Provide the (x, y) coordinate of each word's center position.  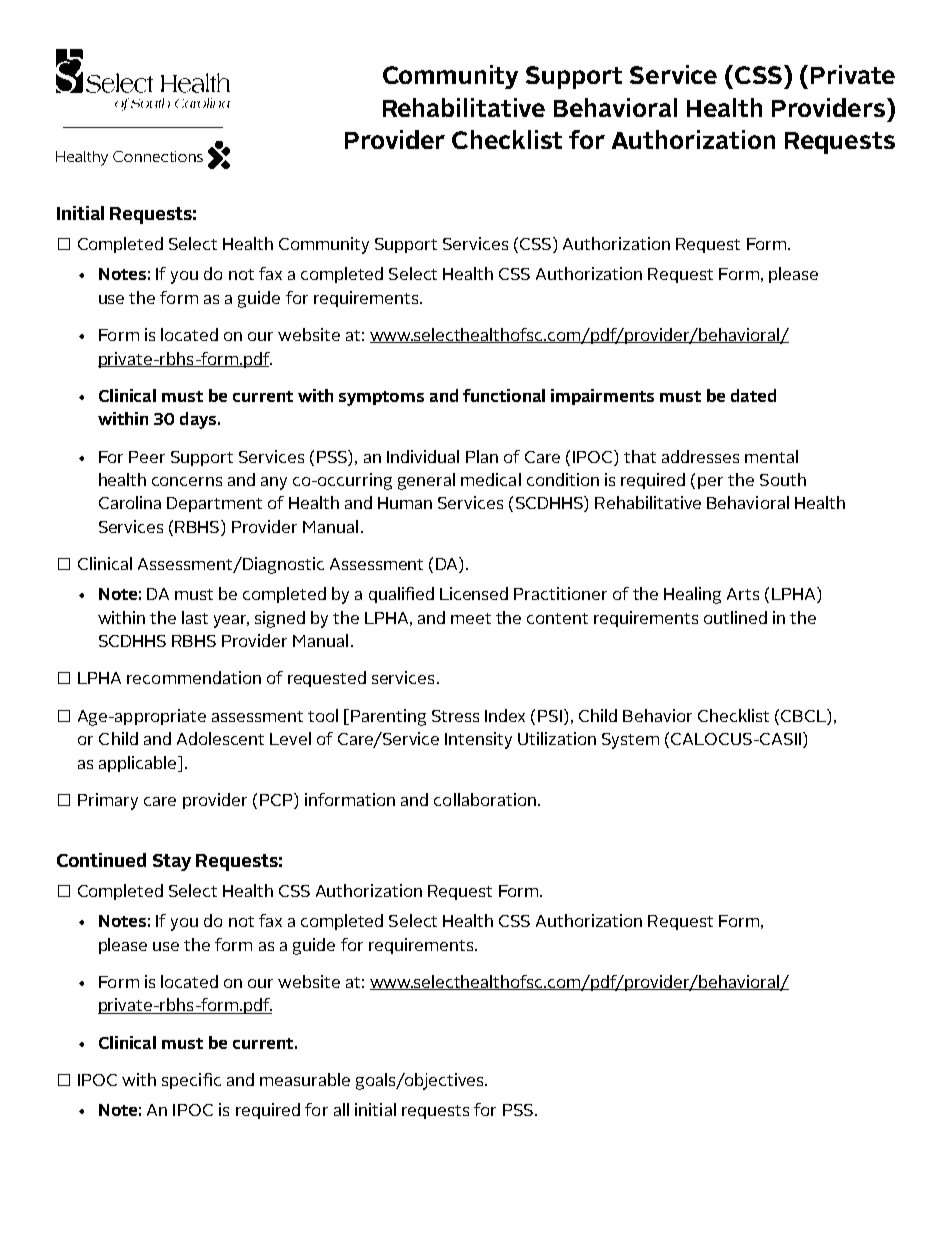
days (199, 420)
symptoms (381, 398)
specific (191, 1081)
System (630, 741)
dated (753, 395)
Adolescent (220, 738)
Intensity (478, 740)
